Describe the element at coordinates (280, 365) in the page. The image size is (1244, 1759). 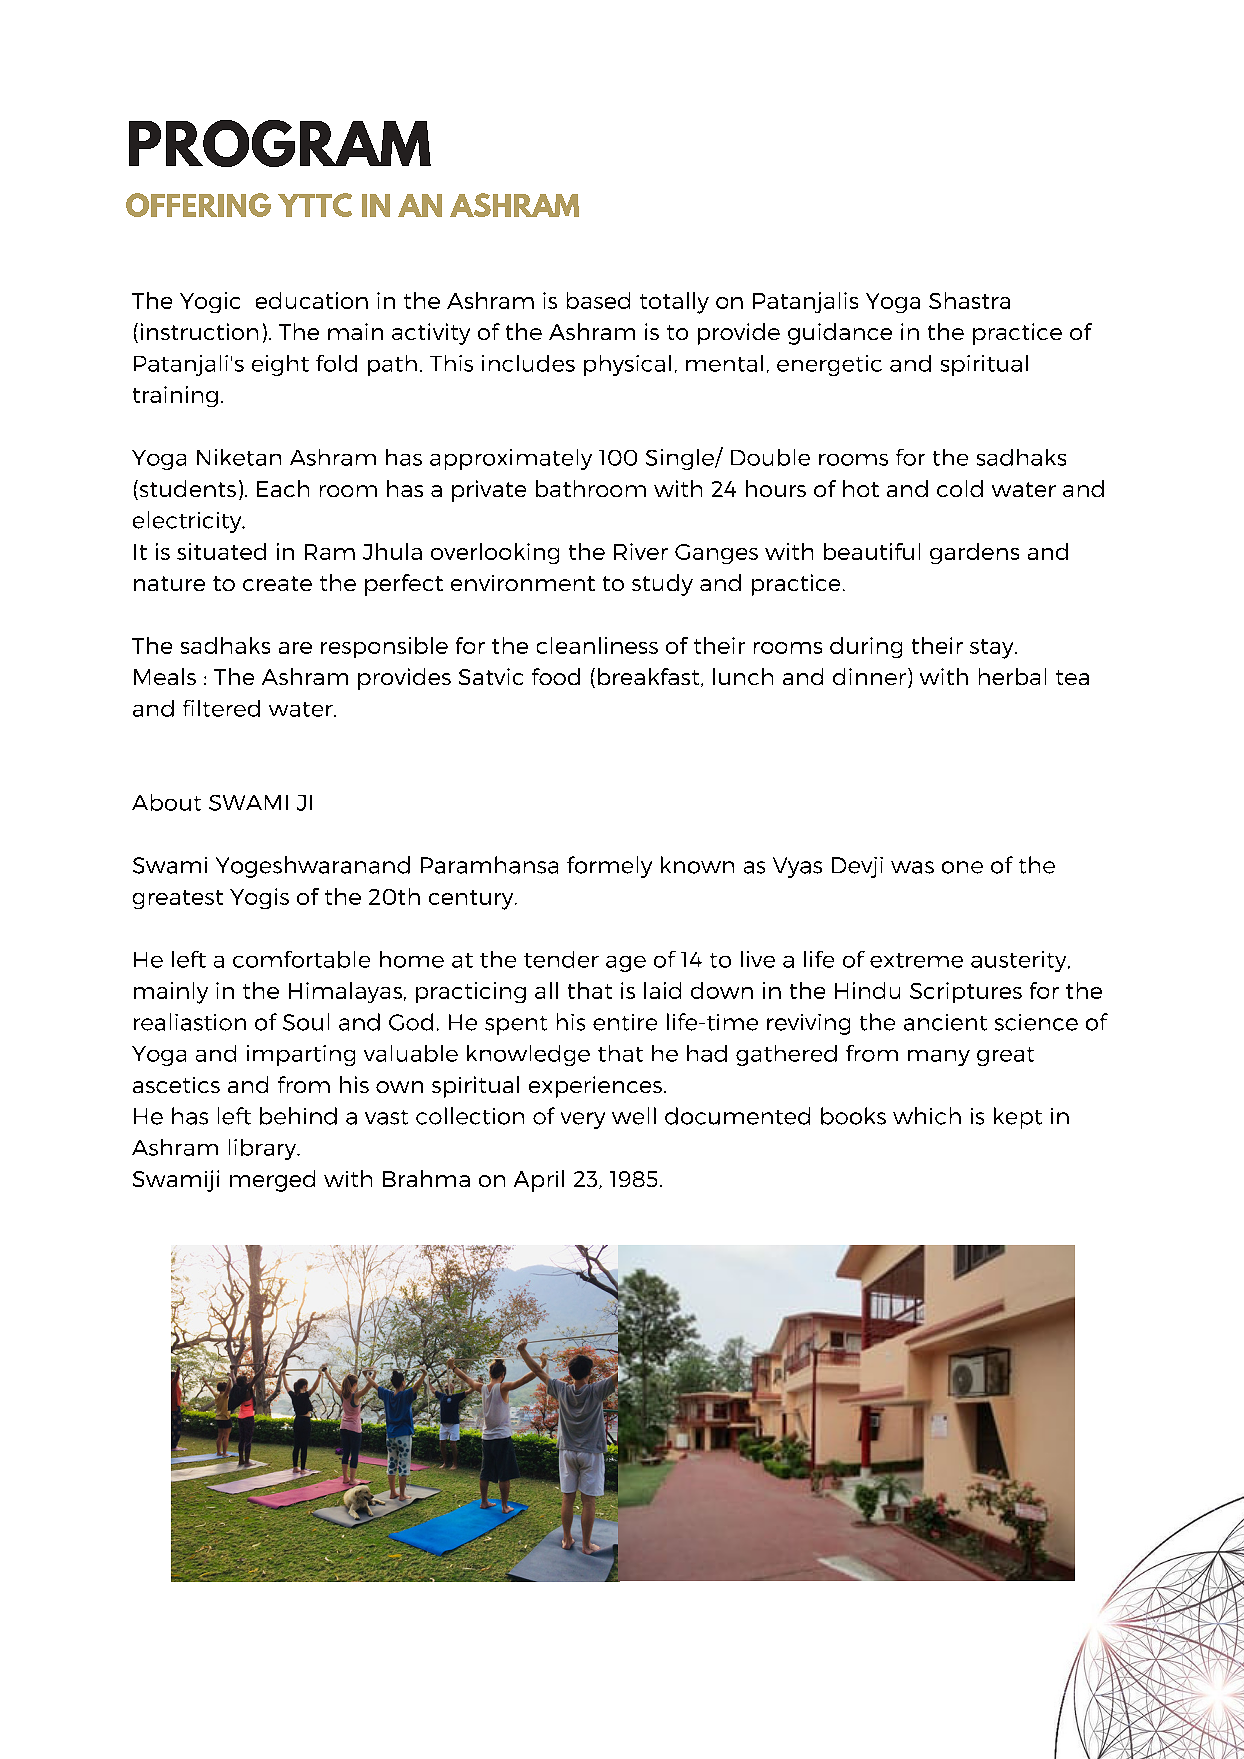
I see `eight` at that location.
